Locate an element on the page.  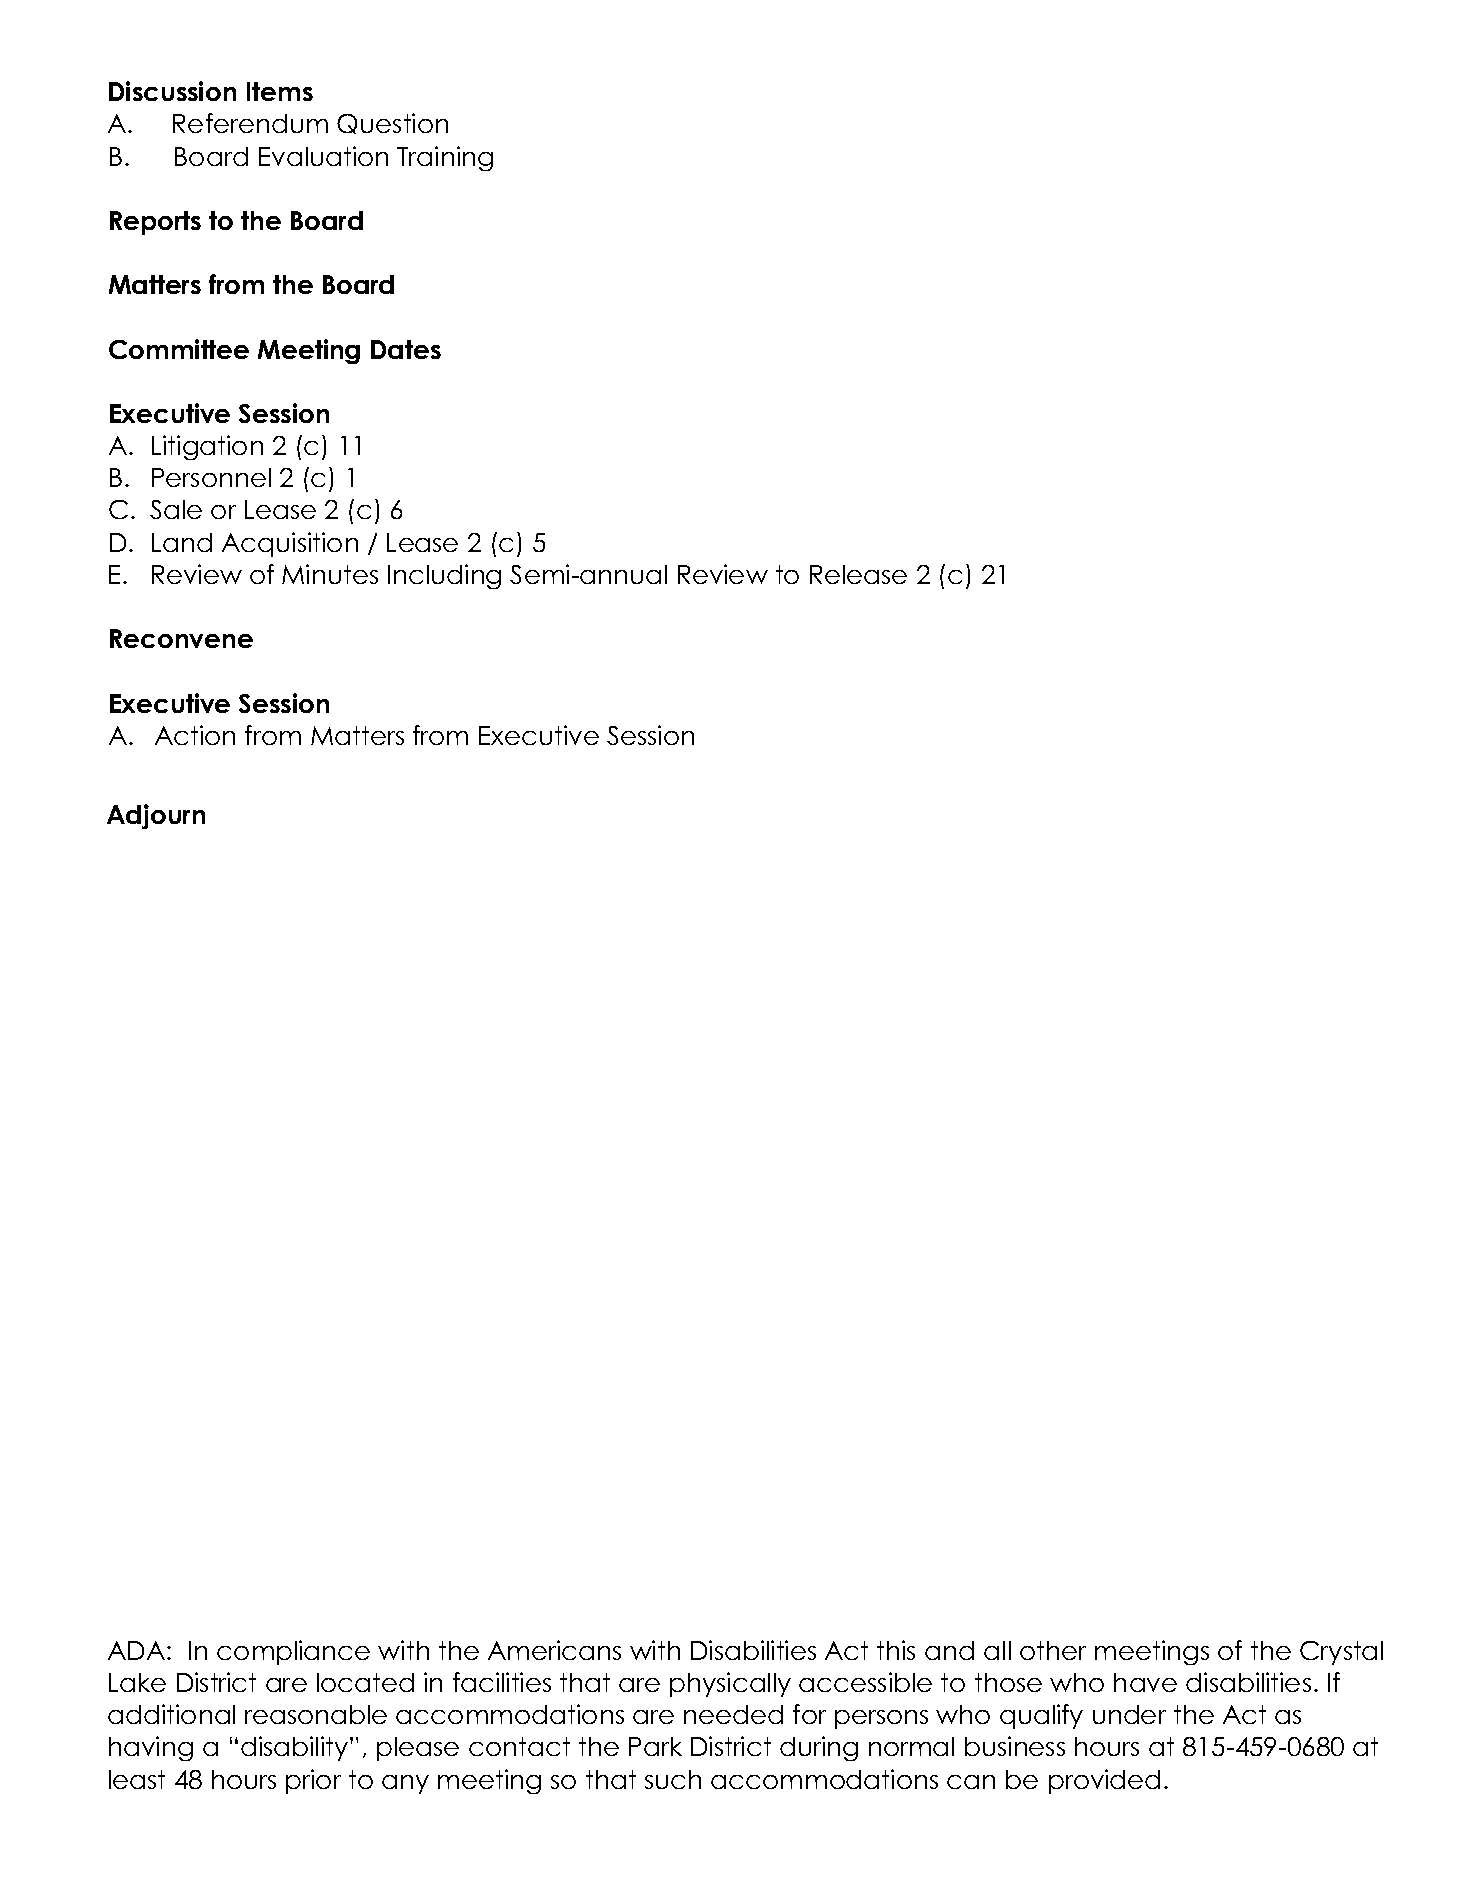
other is located at coordinates (1053, 1650).
